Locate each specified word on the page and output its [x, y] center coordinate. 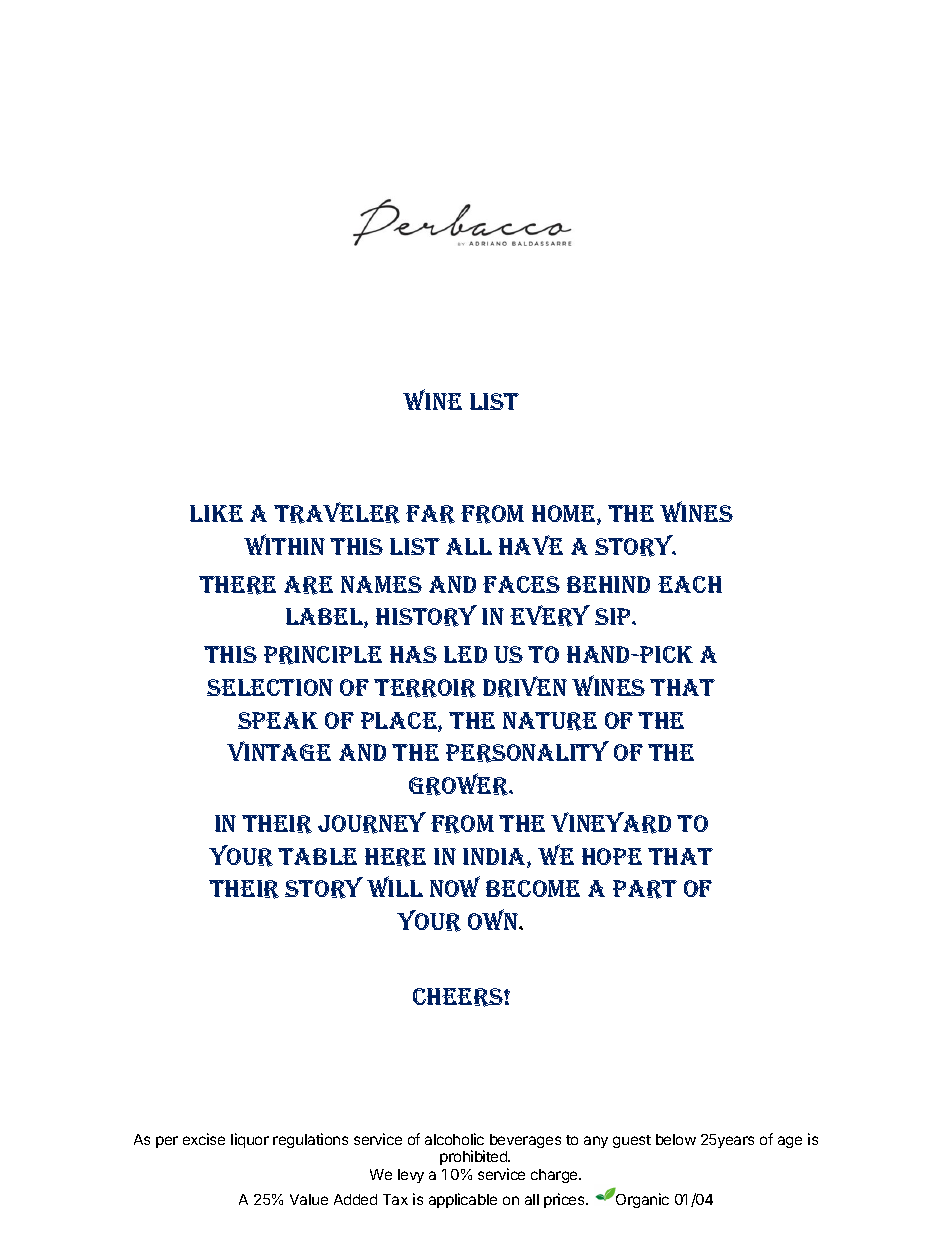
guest [632, 1141]
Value [309, 1199]
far [430, 514]
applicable [463, 1200]
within [284, 544]
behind [608, 584]
